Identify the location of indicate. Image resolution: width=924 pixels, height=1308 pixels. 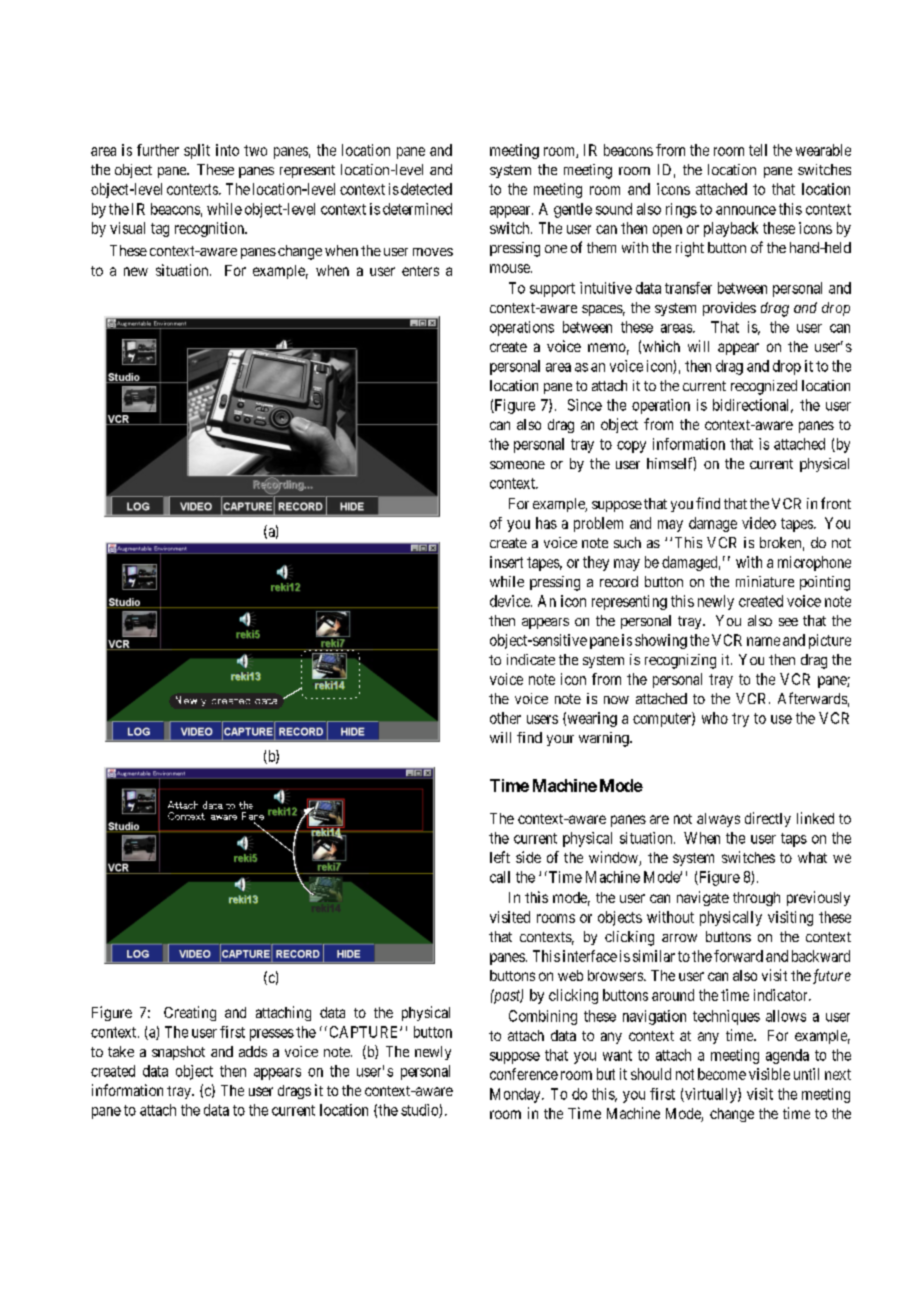
(531, 659).
